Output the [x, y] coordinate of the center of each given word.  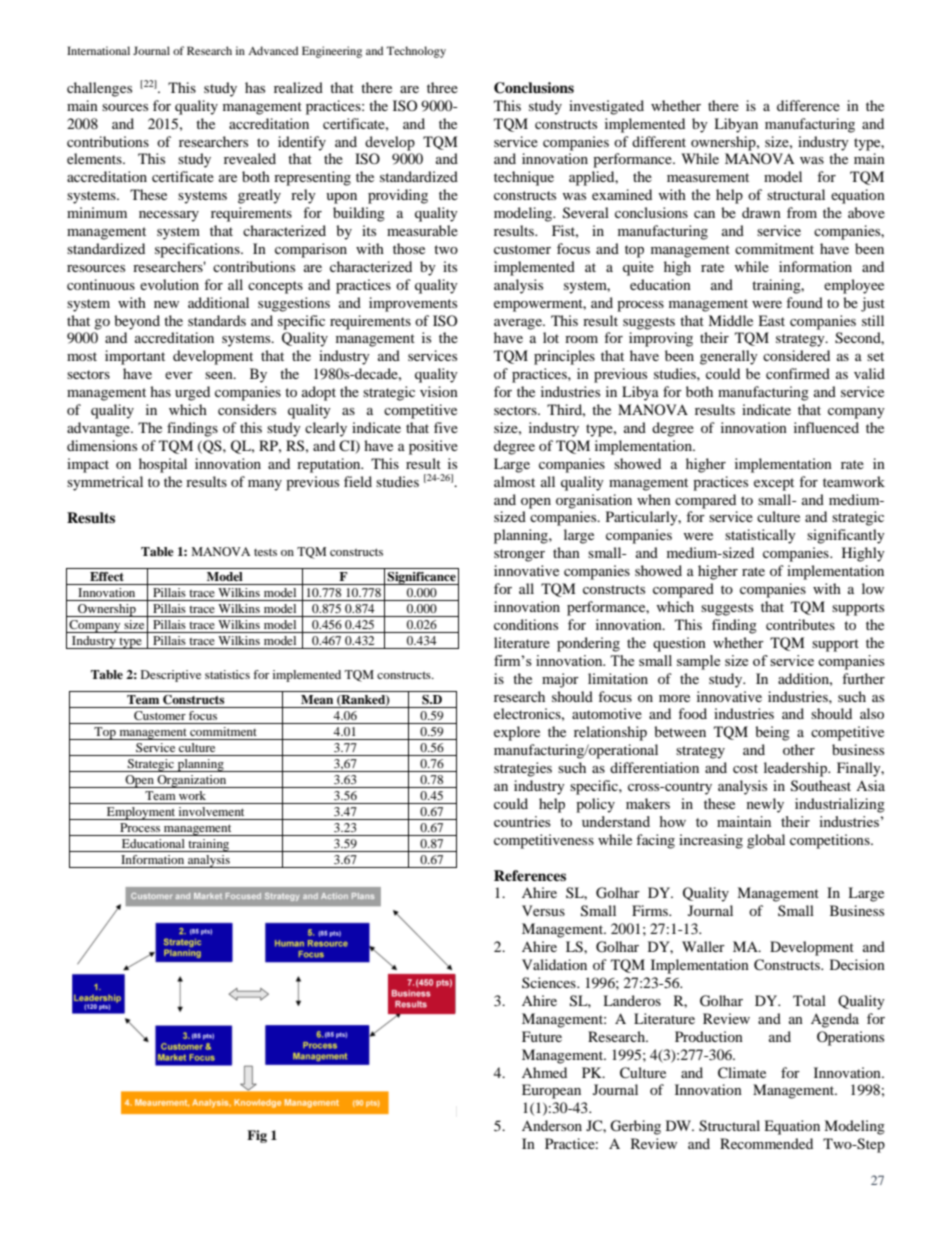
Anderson [552, 1125]
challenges [99, 89]
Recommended [766, 1143]
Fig [257, 1136]
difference [808, 105]
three [442, 87]
